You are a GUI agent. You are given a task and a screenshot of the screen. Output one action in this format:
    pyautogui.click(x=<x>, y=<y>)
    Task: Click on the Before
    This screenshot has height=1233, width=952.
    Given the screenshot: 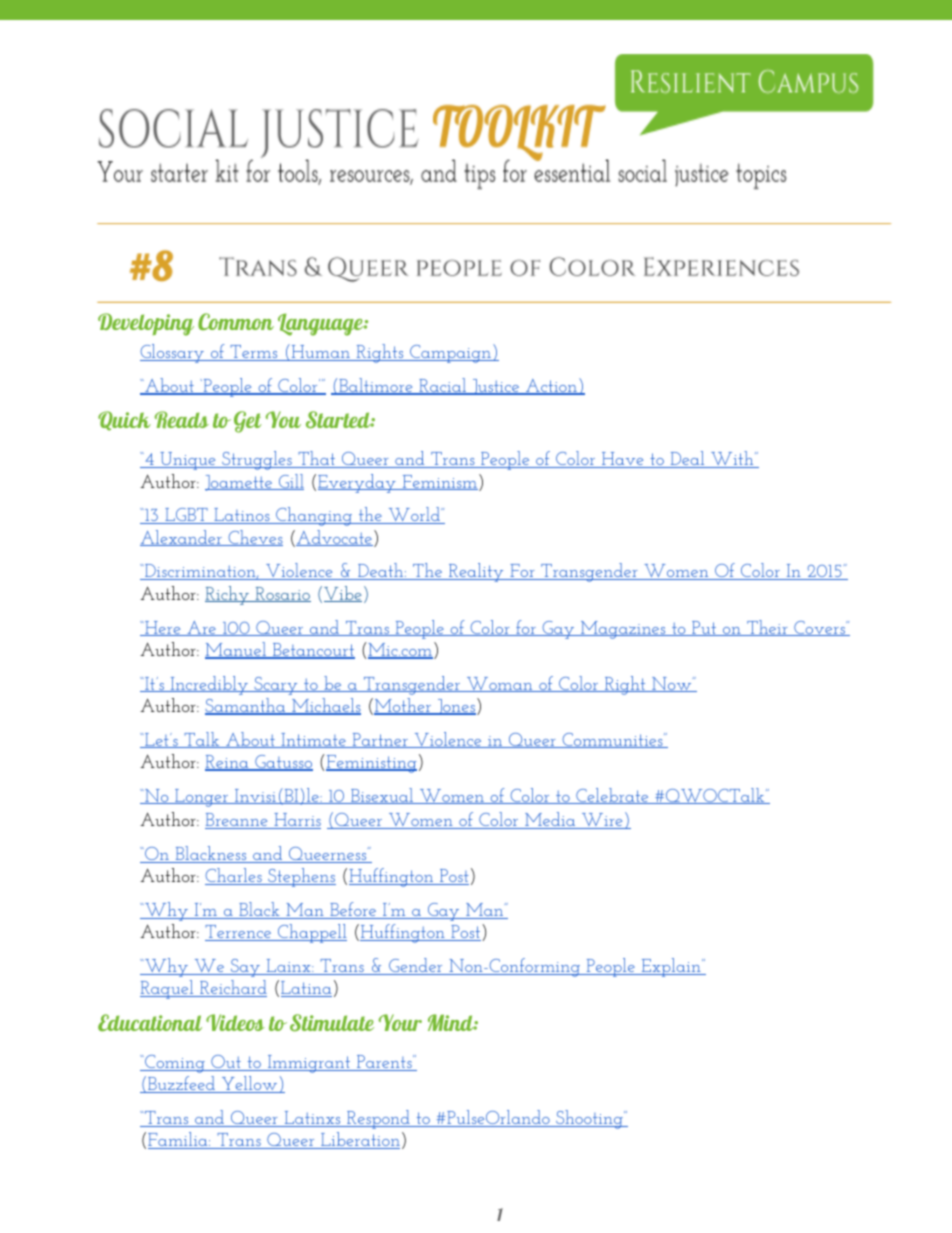 What is the action you would take?
    pyautogui.click(x=353, y=910)
